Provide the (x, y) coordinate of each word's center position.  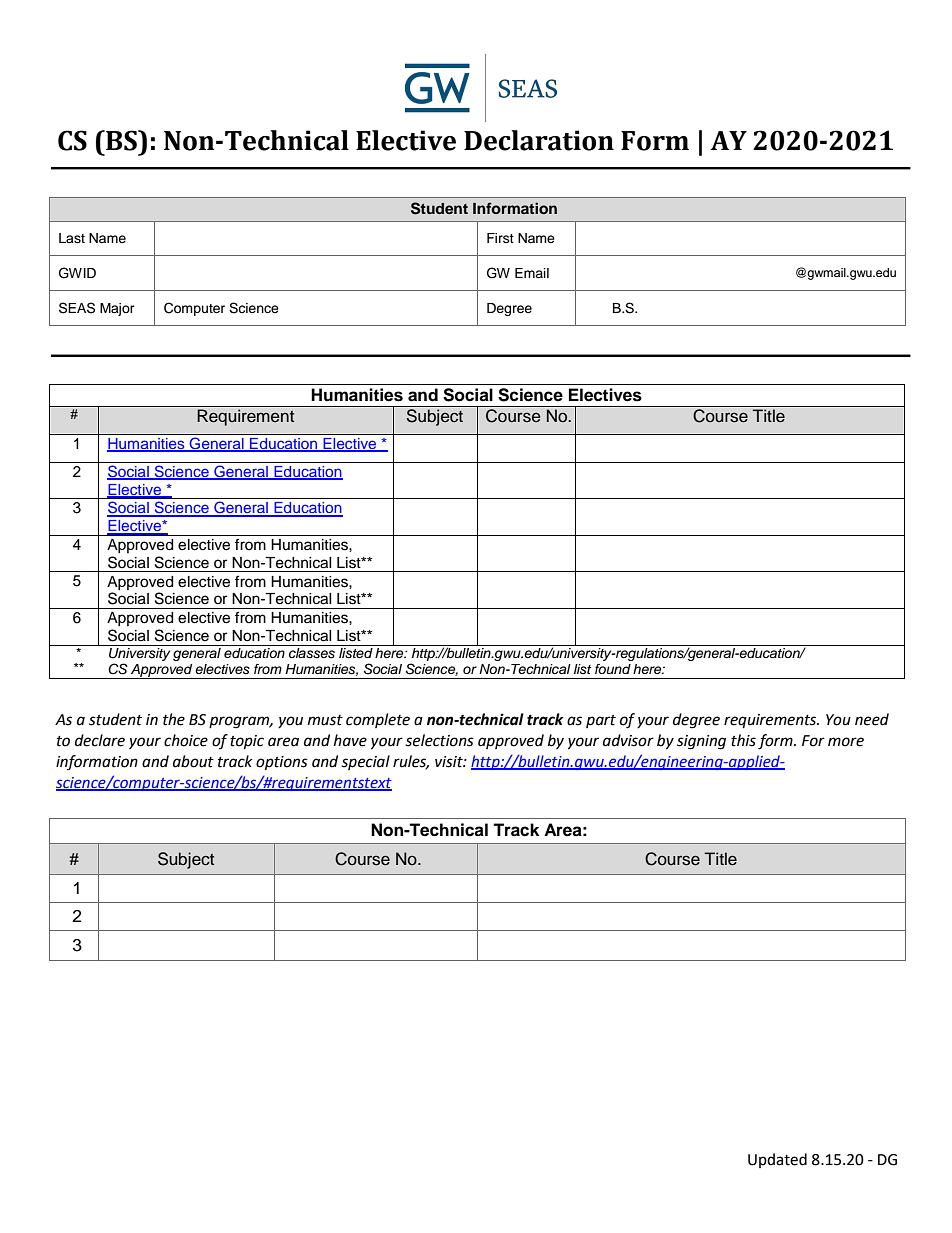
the (174, 719)
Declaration (539, 140)
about (193, 761)
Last (72, 238)
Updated (777, 1160)
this (743, 740)
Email (532, 273)
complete (378, 720)
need (872, 719)
